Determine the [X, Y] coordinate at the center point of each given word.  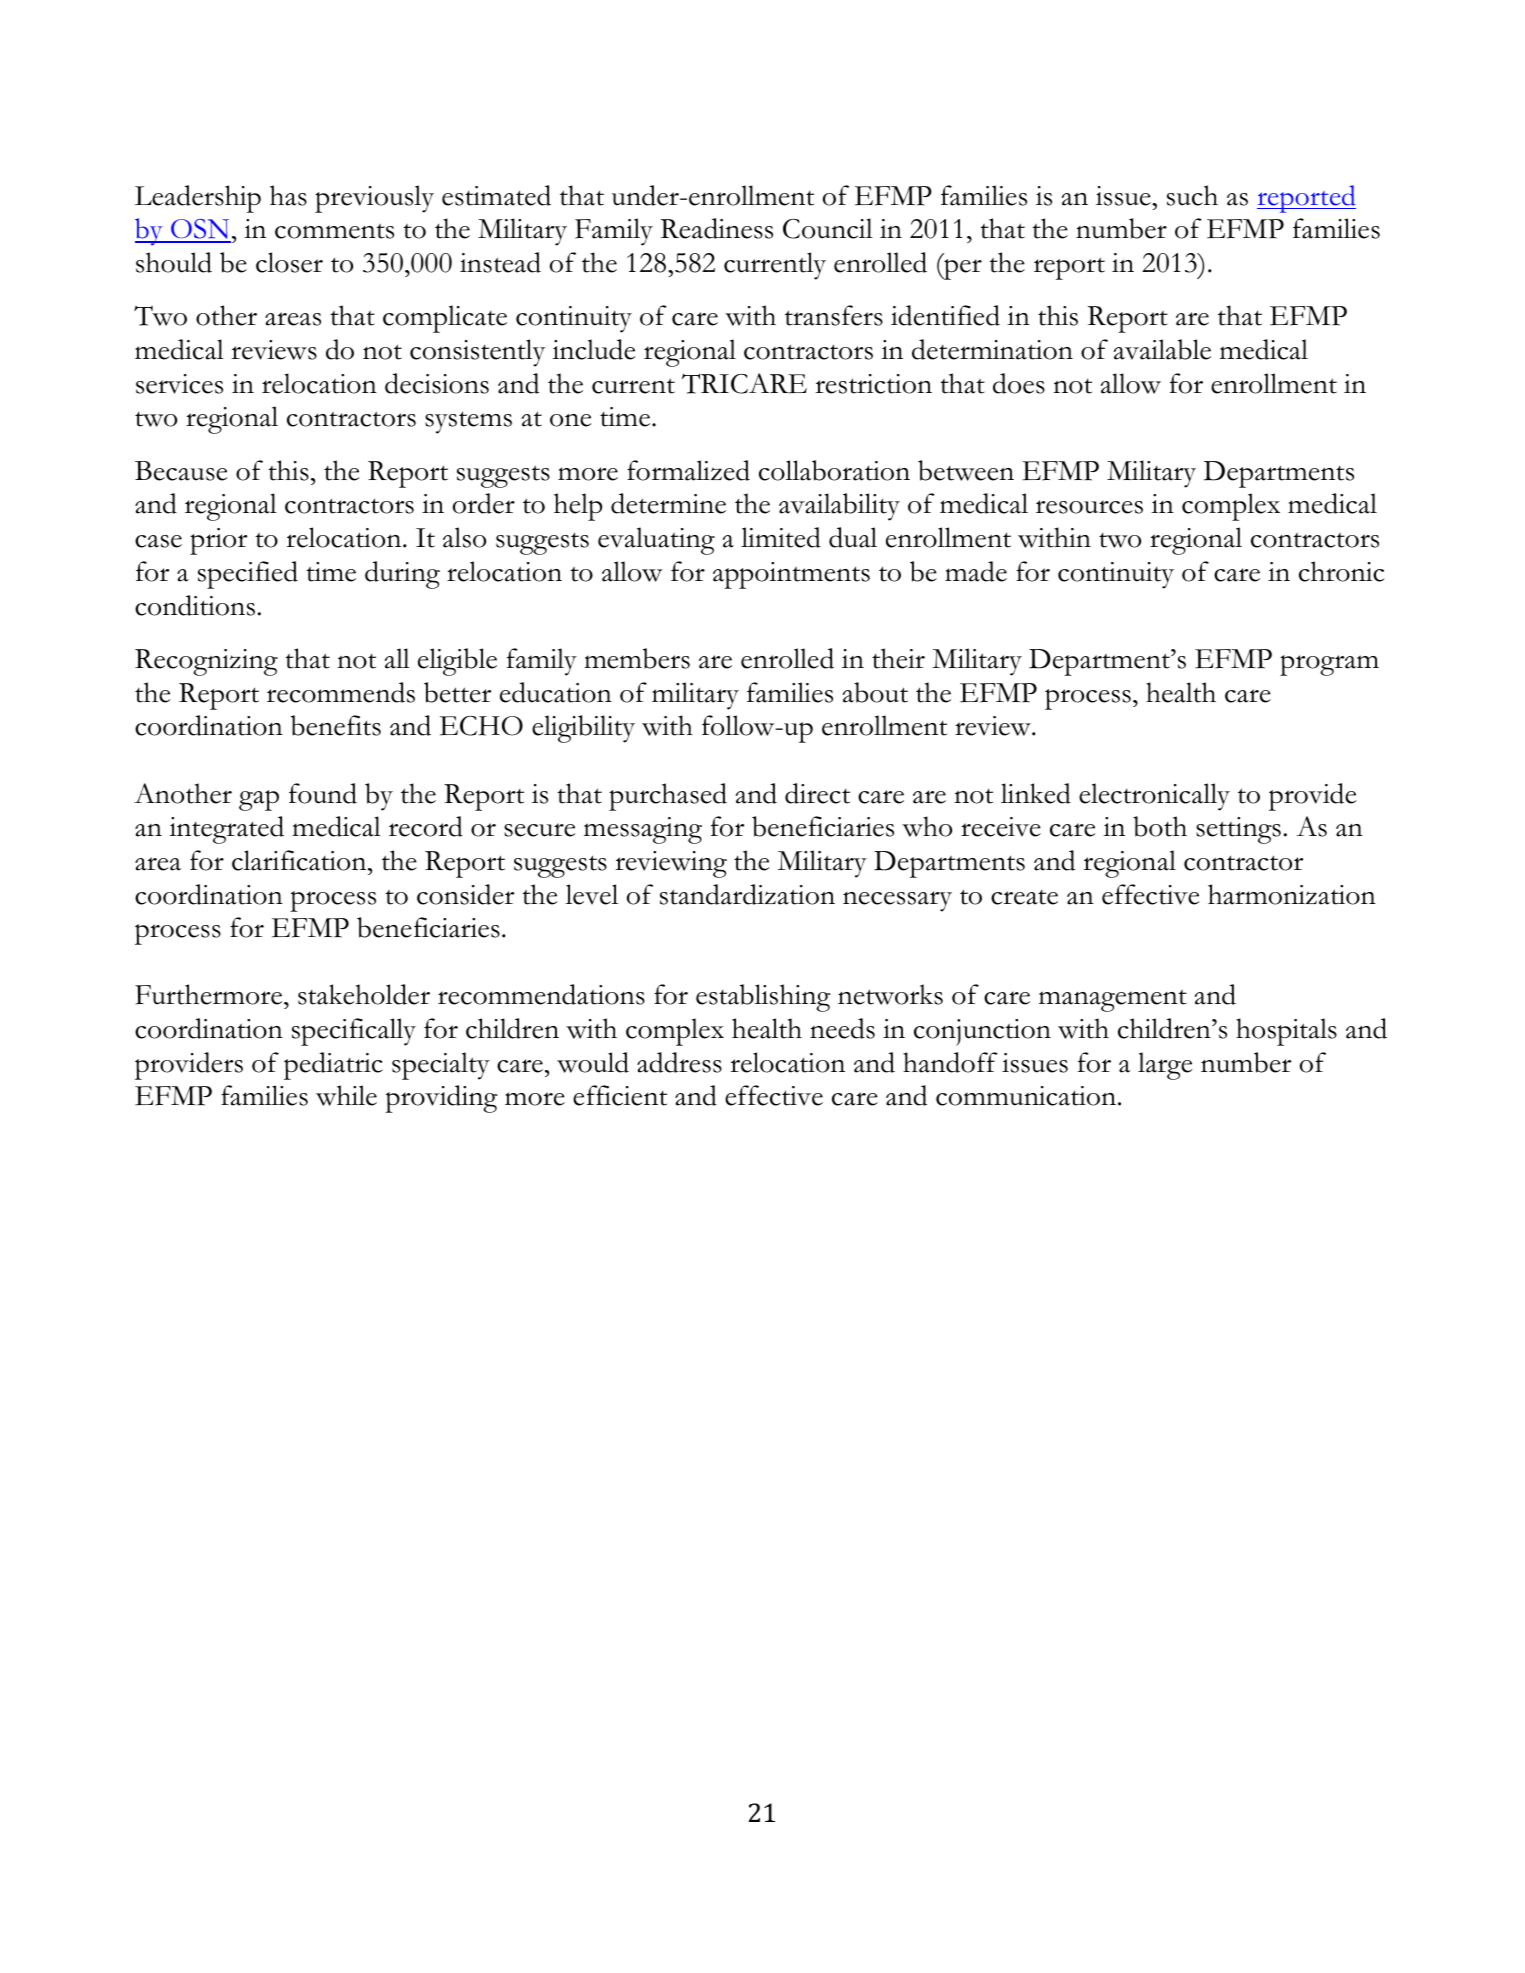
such [1192, 195]
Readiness [717, 228]
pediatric [333, 1066]
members [637, 658]
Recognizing [206, 662]
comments [334, 231]
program [1329, 665]
